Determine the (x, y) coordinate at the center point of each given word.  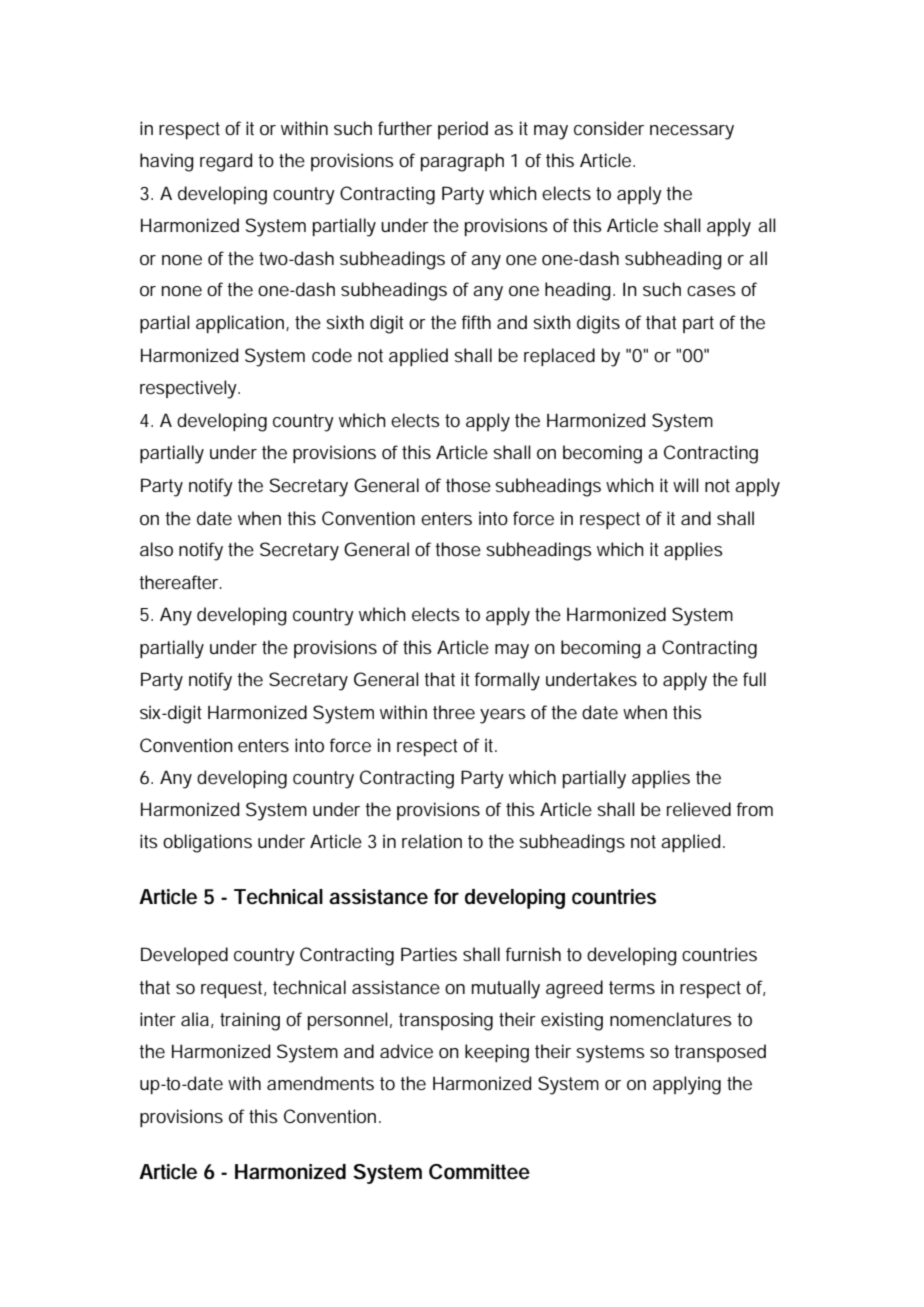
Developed (184, 956)
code (332, 355)
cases (711, 291)
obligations (207, 843)
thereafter (180, 582)
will (686, 485)
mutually (506, 989)
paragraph (462, 162)
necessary (692, 132)
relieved (699, 809)
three (454, 712)
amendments (320, 1083)
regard (226, 162)
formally (507, 681)
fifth (476, 322)
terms (632, 987)
